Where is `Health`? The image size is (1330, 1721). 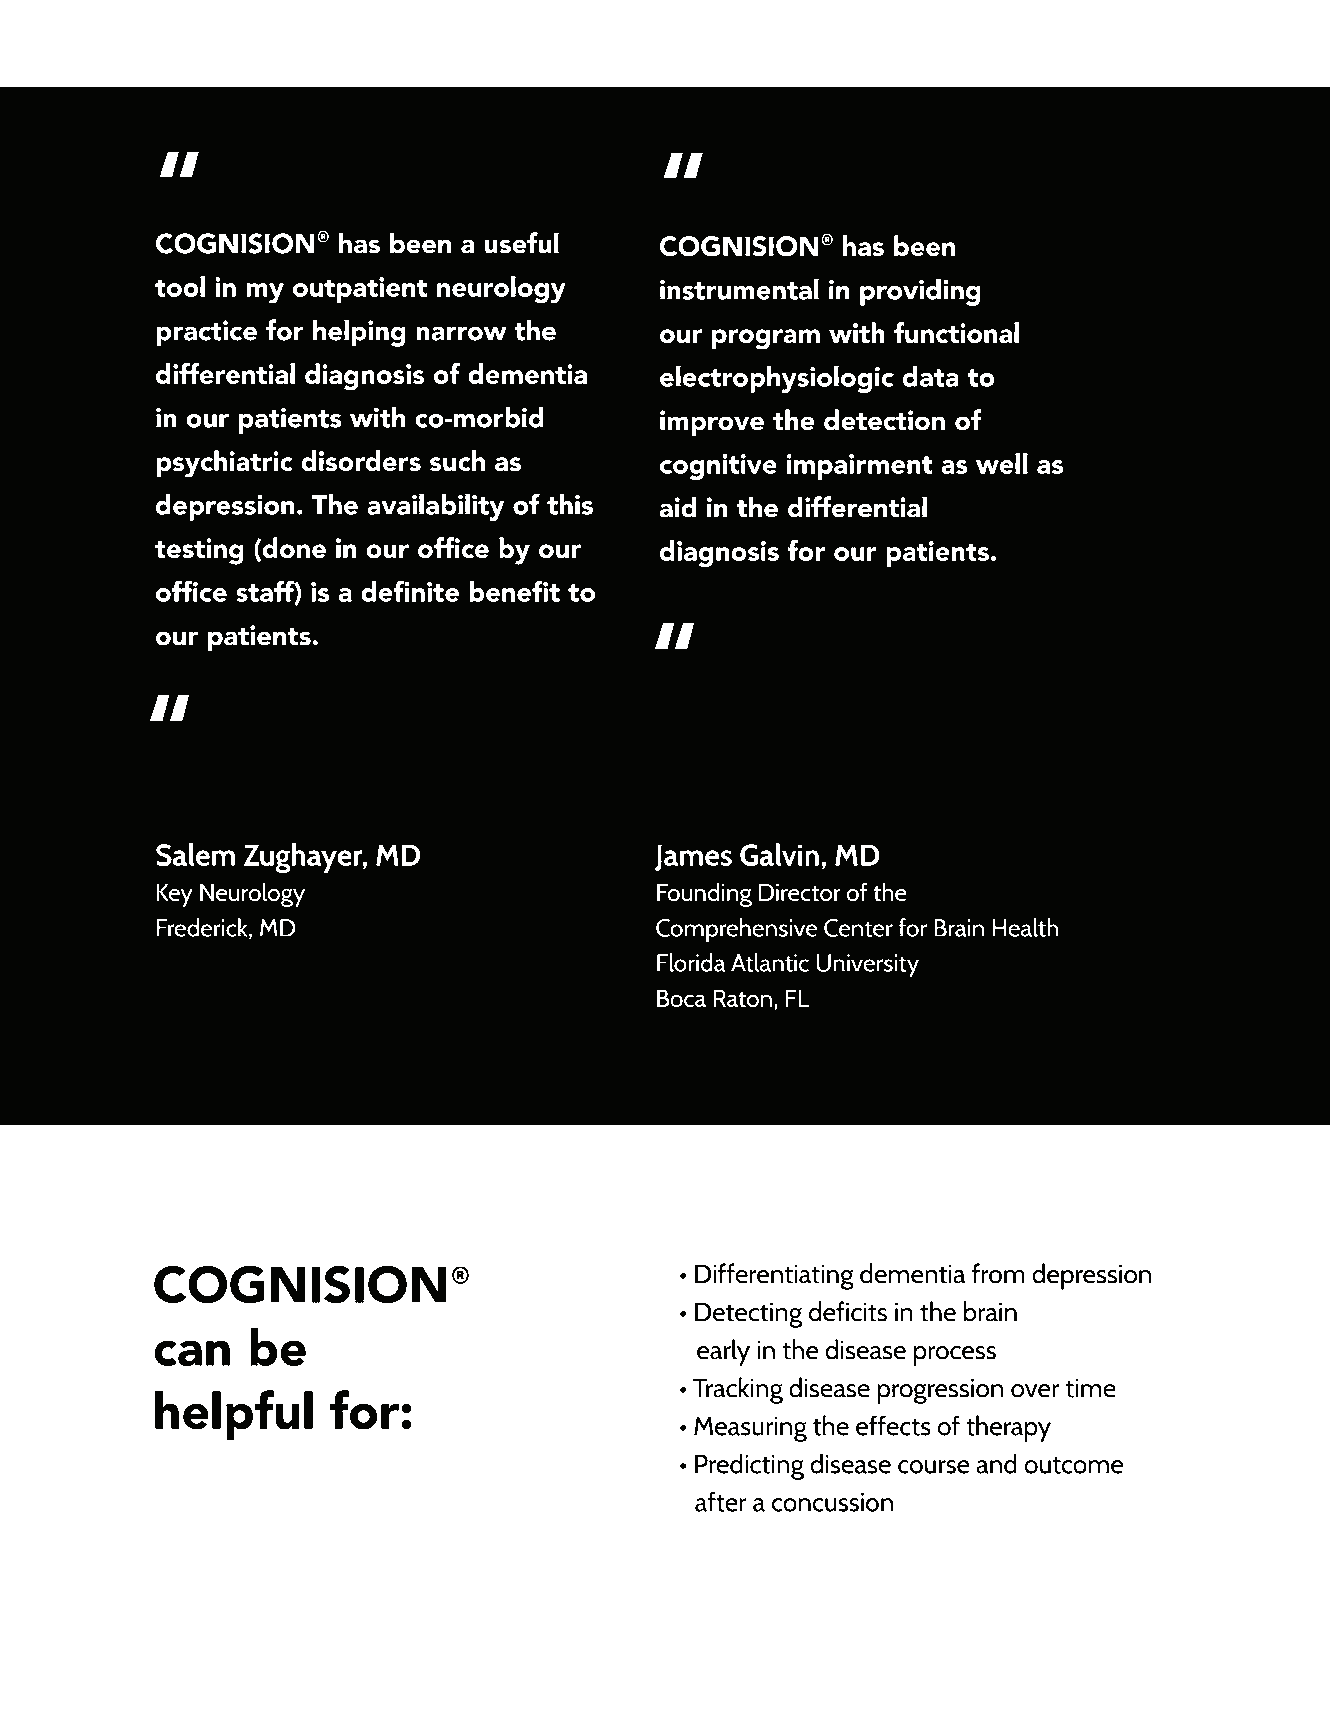 Health is located at coordinates (1025, 927).
